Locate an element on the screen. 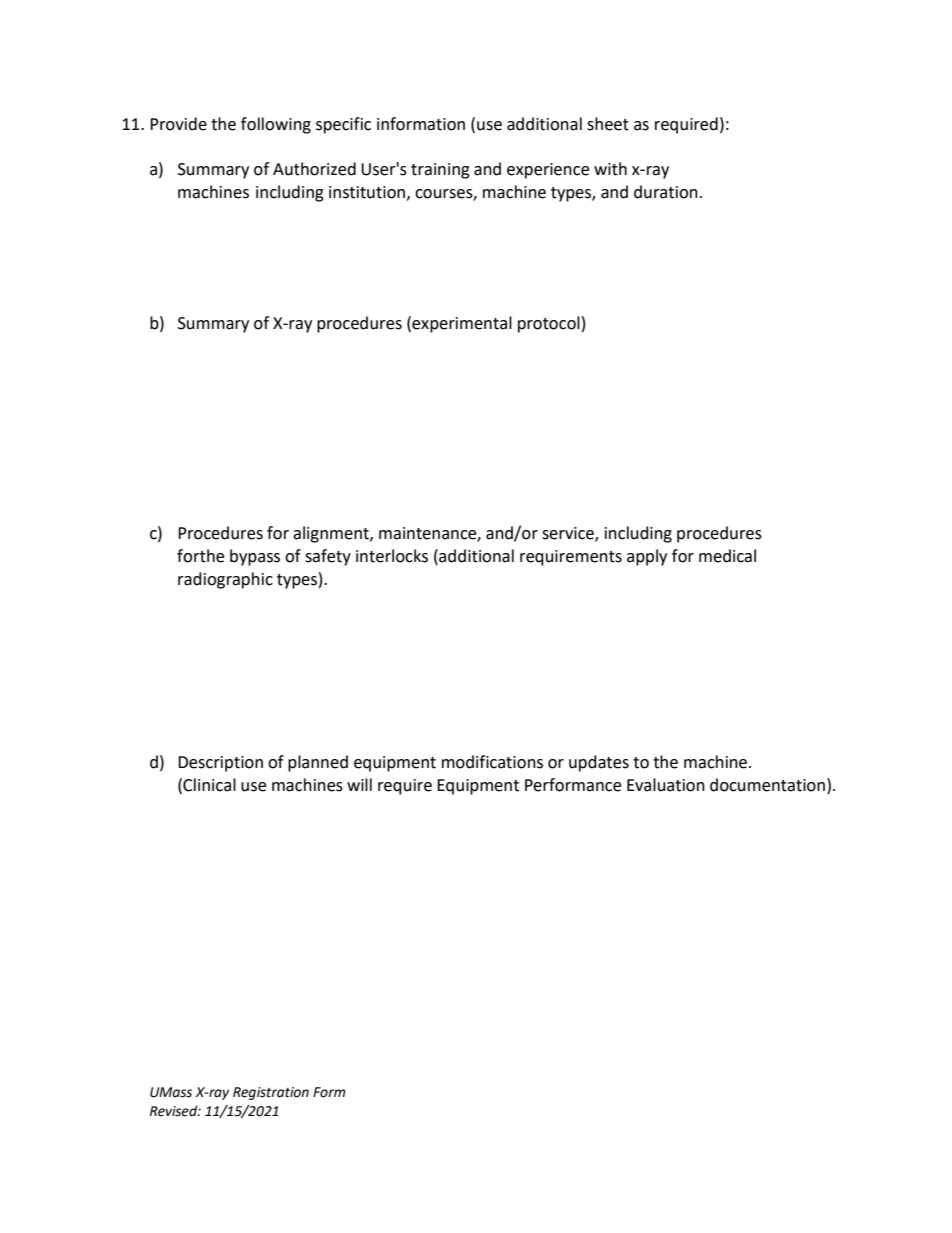 The width and height of the screenshot is (952, 1233). following is located at coordinates (276, 125).
